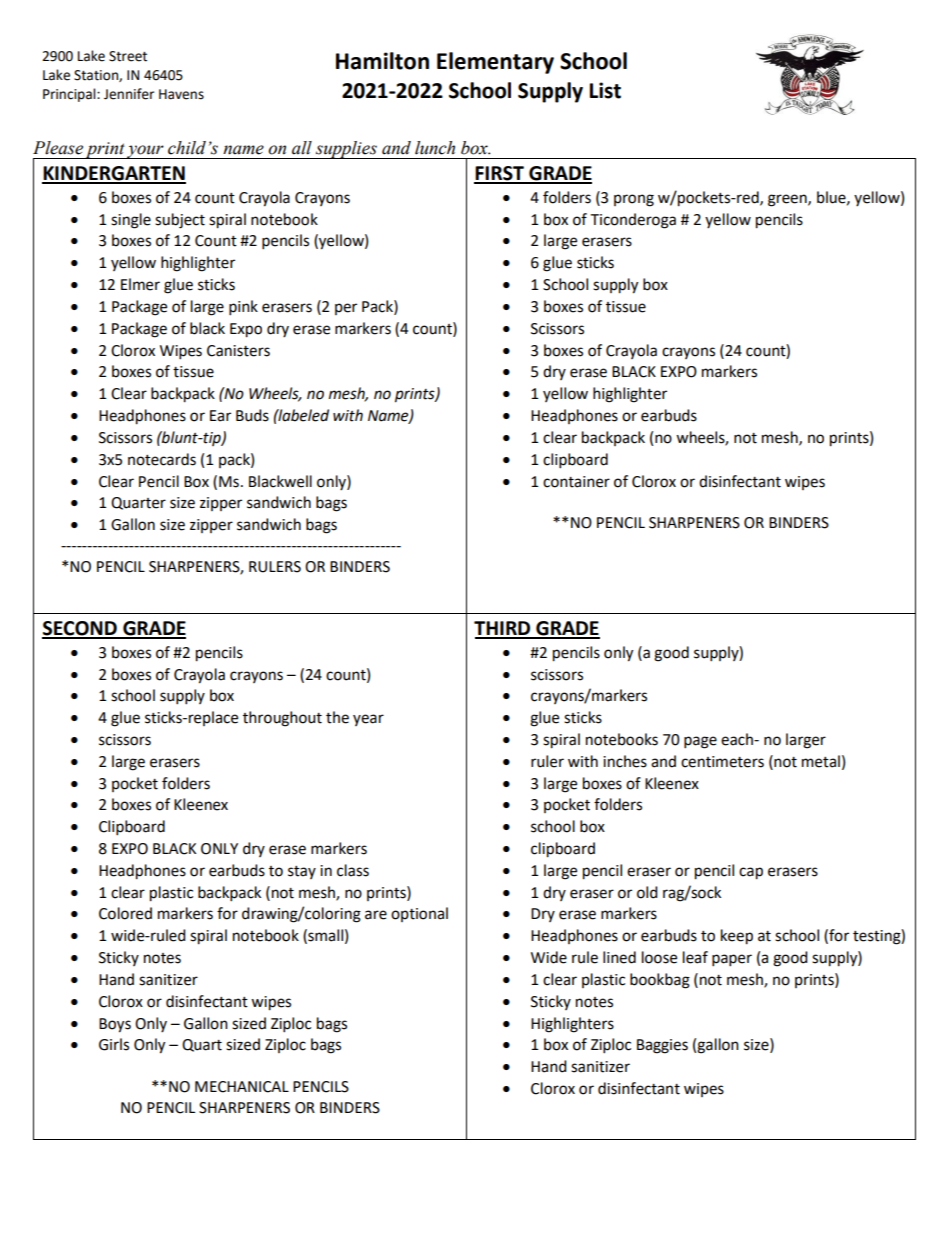 The image size is (952, 1233). I want to click on Baggies, so click(662, 1046).
